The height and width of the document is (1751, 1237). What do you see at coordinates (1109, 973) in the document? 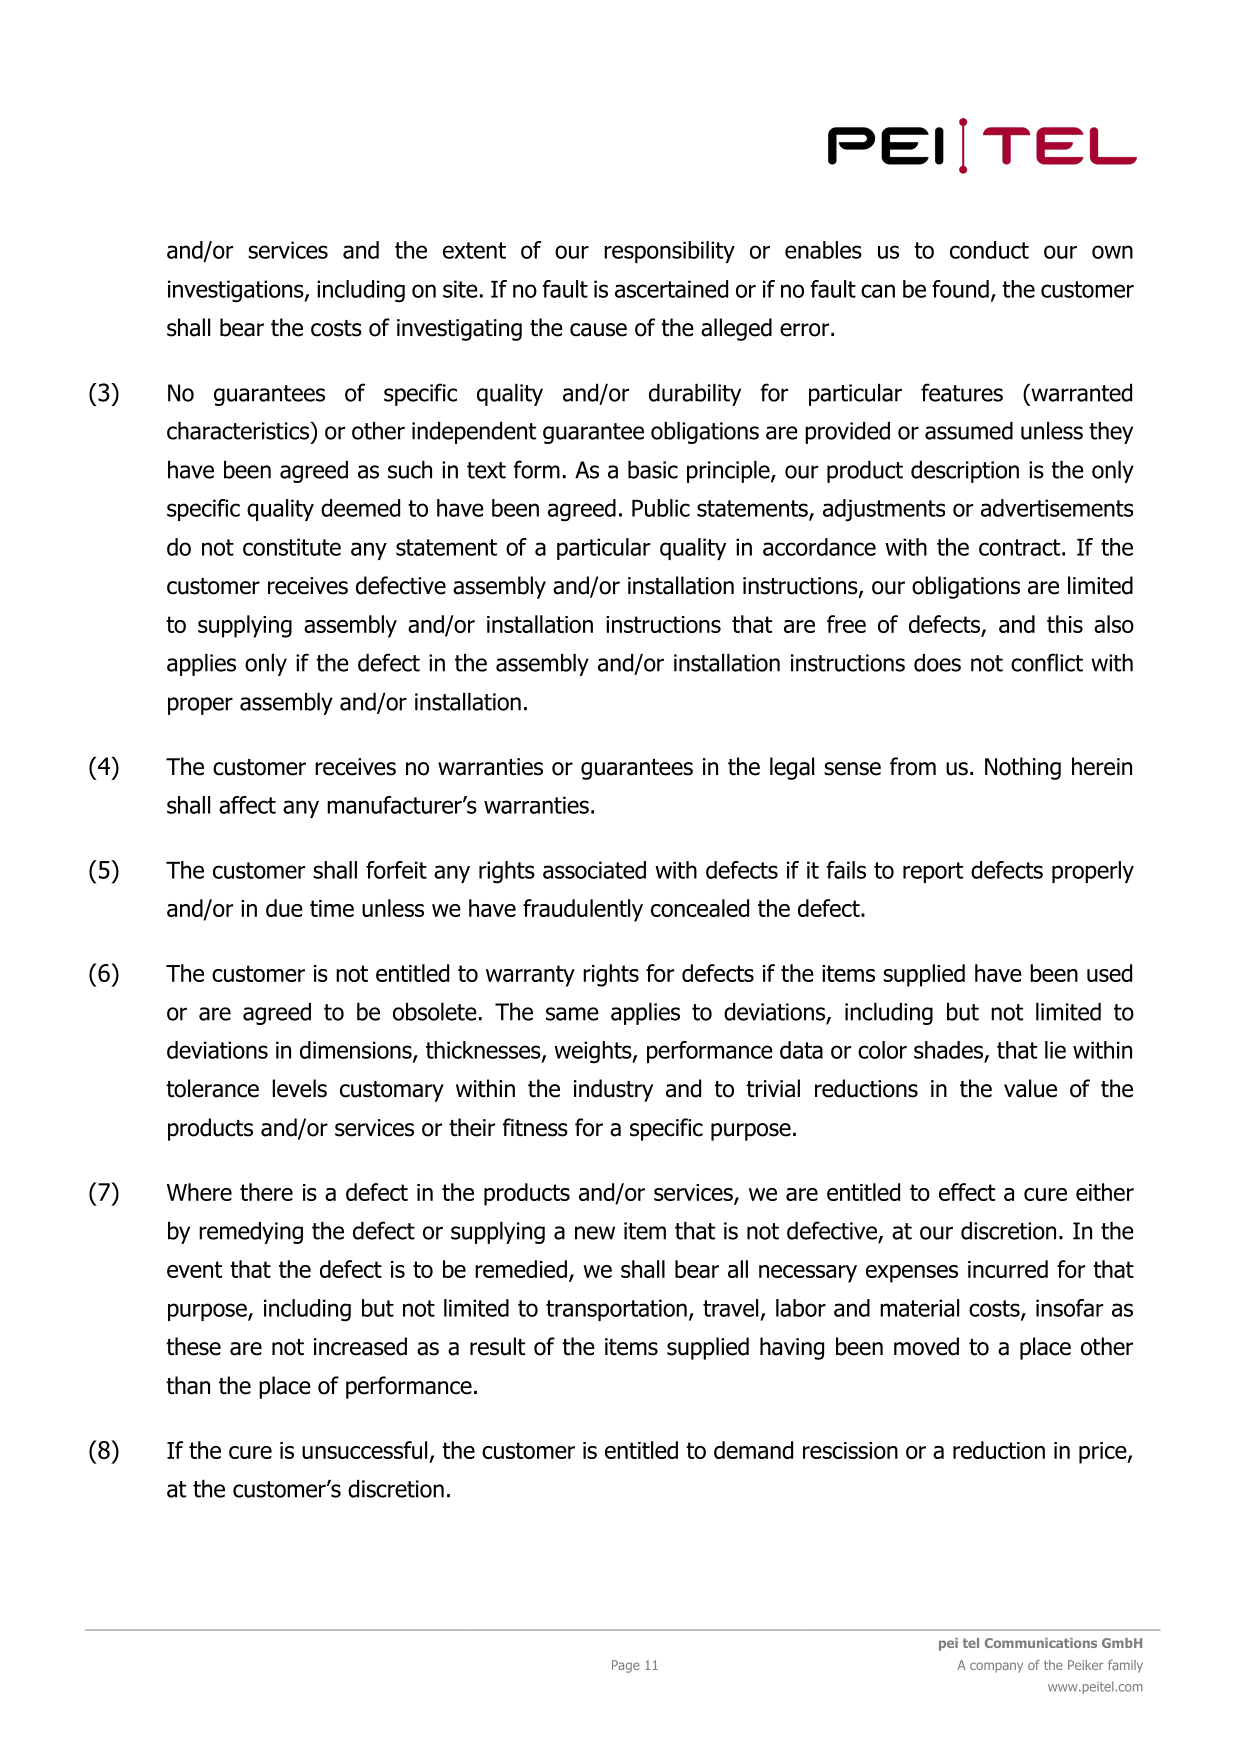
I see `used` at bounding box center [1109, 973].
